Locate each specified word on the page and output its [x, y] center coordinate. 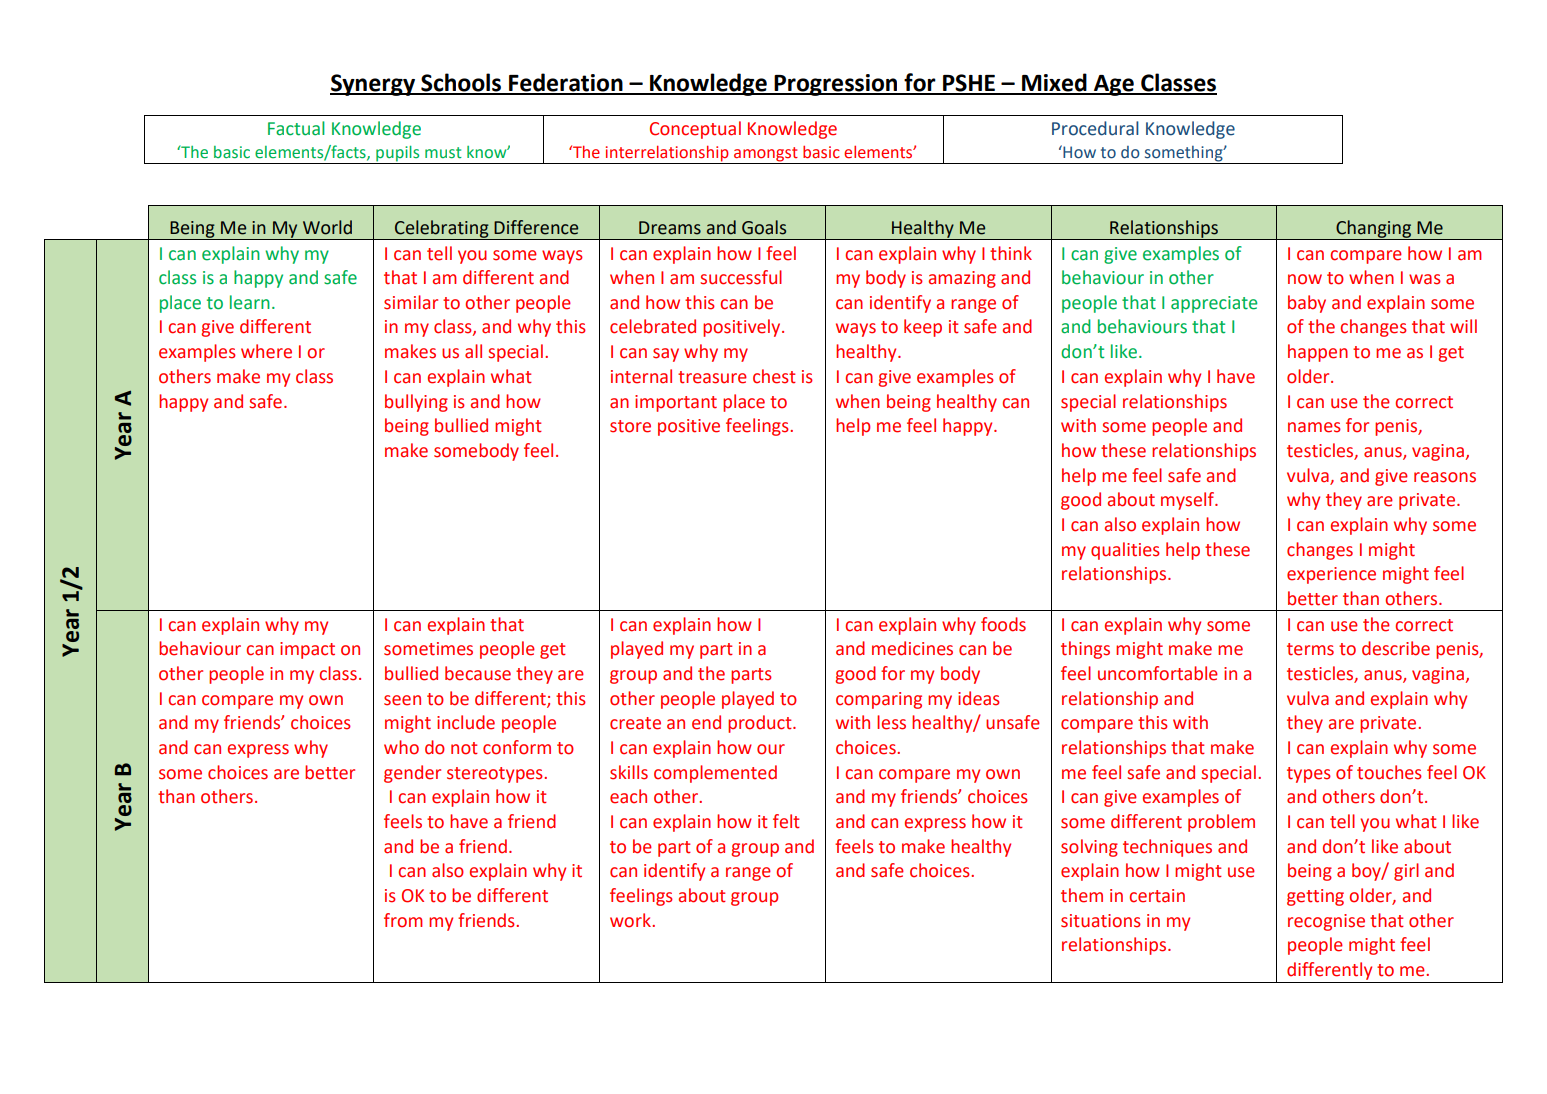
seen [402, 700]
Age [1114, 85]
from [403, 920]
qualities [1125, 551]
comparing [879, 700]
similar [411, 302]
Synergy [373, 85]
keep [923, 328]
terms [1310, 649]
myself [1189, 501]
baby [1307, 304]
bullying [416, 403]
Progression [836, 85]
